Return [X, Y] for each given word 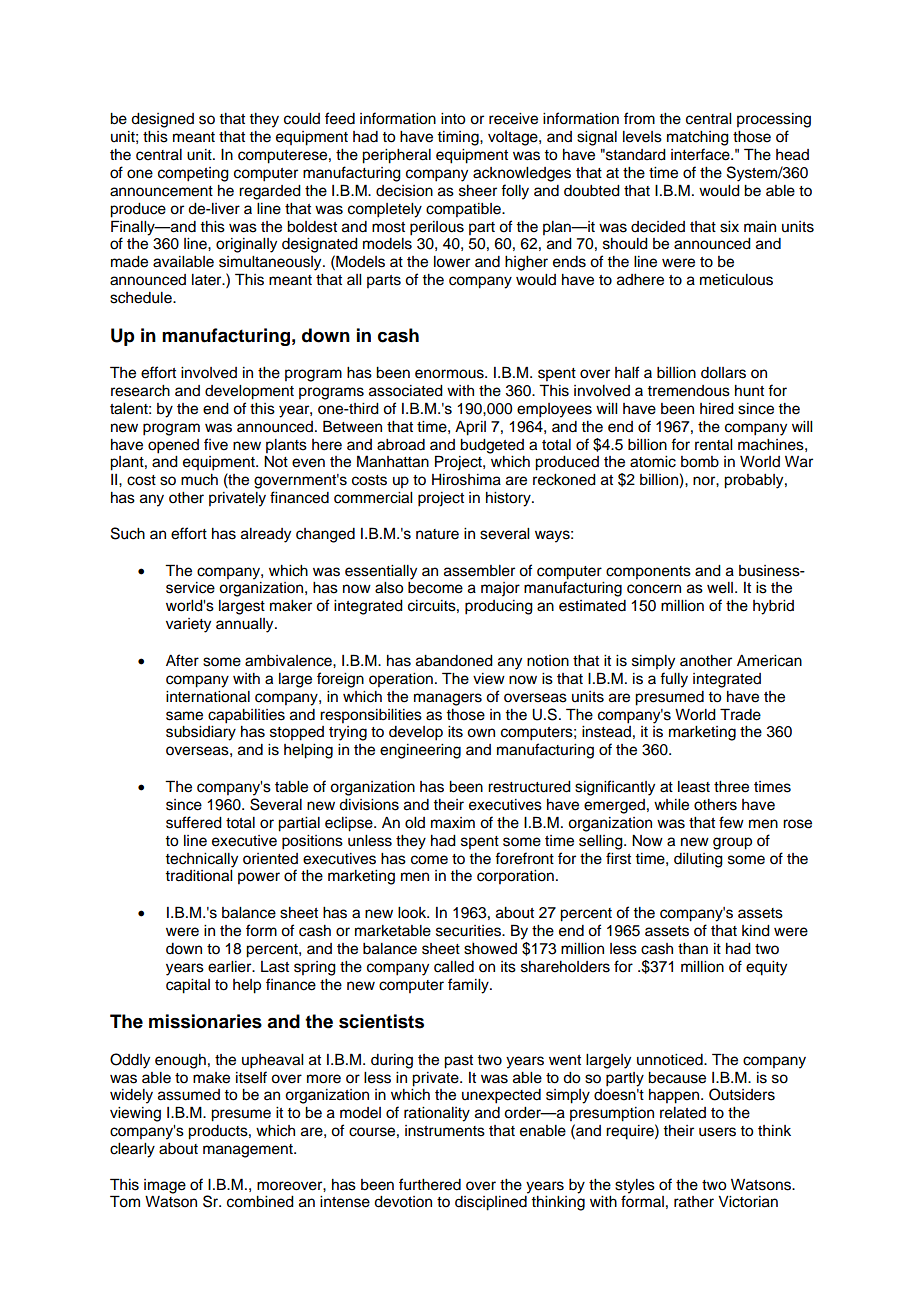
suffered [194, 822]
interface [701, 154]
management [249, 1151]
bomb [700, 462]
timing [459, 138]
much [199, 480]
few [731, 822]
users [717, 1132]
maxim [453, 823]
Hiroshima [466, 480]
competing [193, 174]
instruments [445, 1131]
